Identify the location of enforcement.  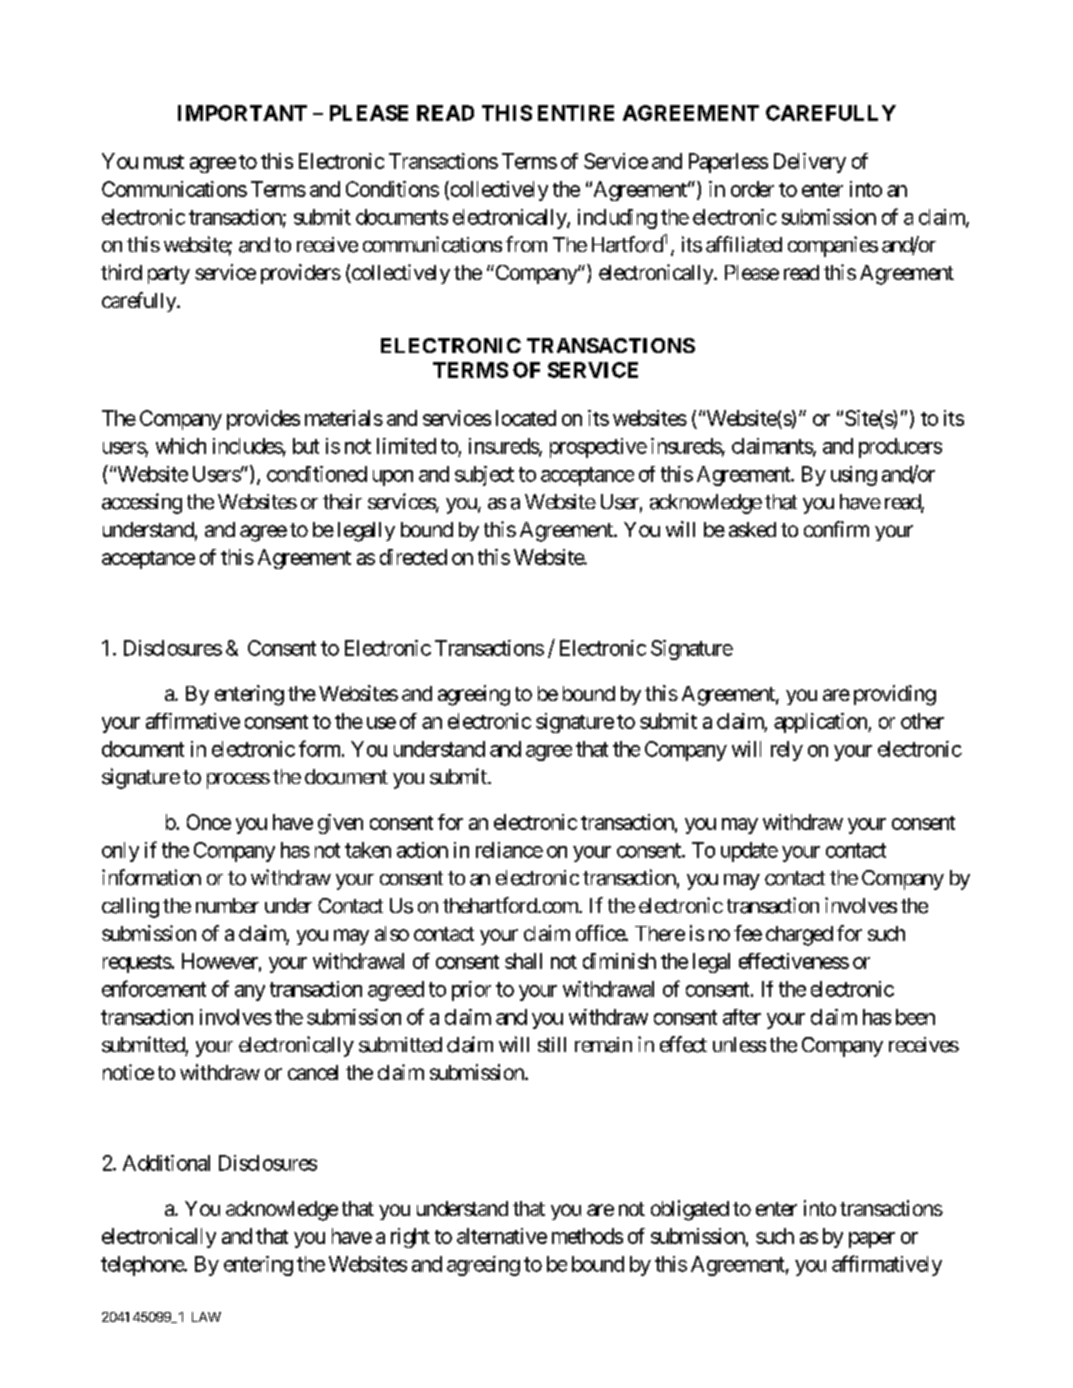
(154, 988).
